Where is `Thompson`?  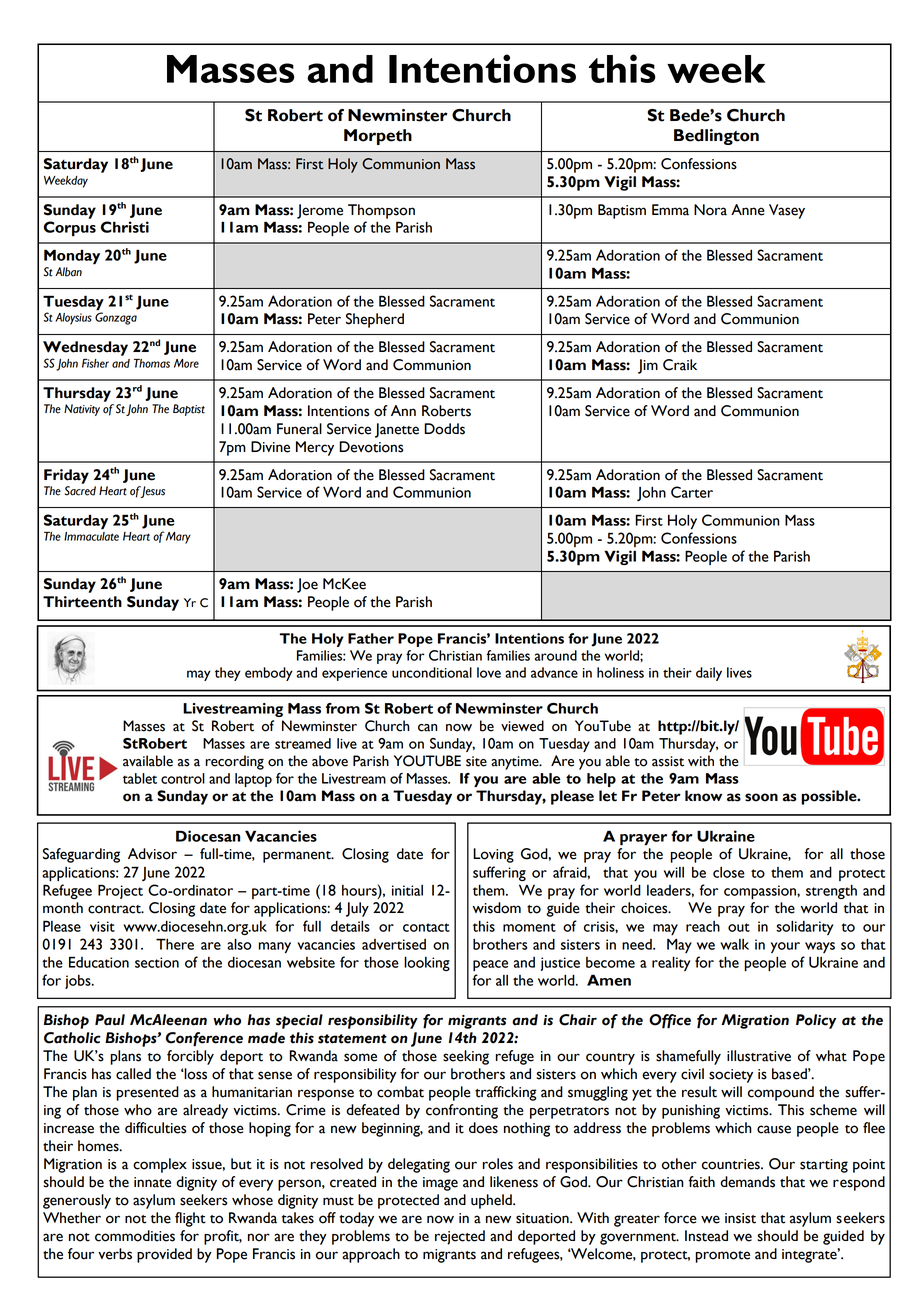
Thompson is located at coordinates (381, 211).
